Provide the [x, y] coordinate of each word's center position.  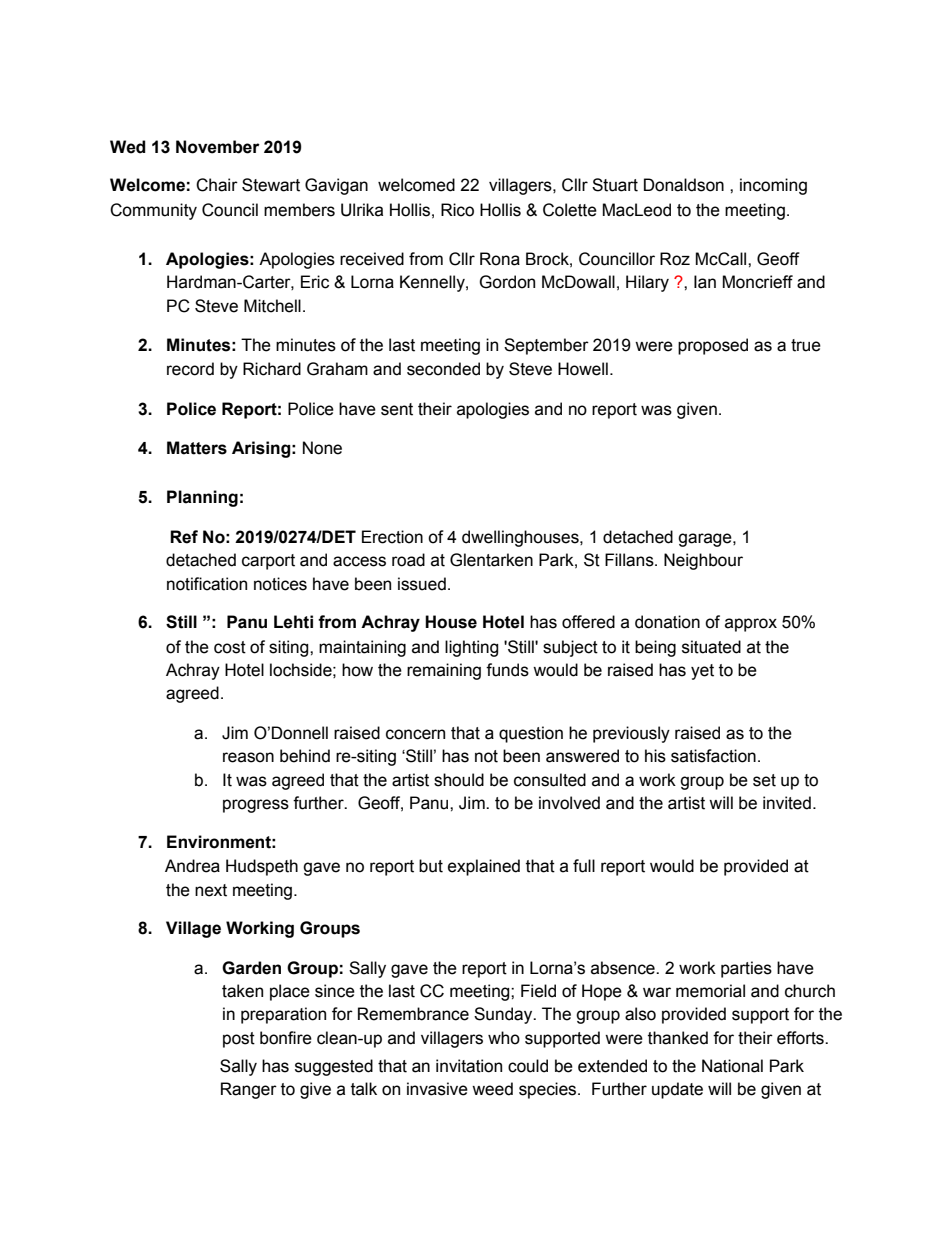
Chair [217, 185]
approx [751, 625]
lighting [472, 648]
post [239, 1040]
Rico [457, 210]
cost [230, 647]
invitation [469, 1066]
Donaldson [684, 185]
